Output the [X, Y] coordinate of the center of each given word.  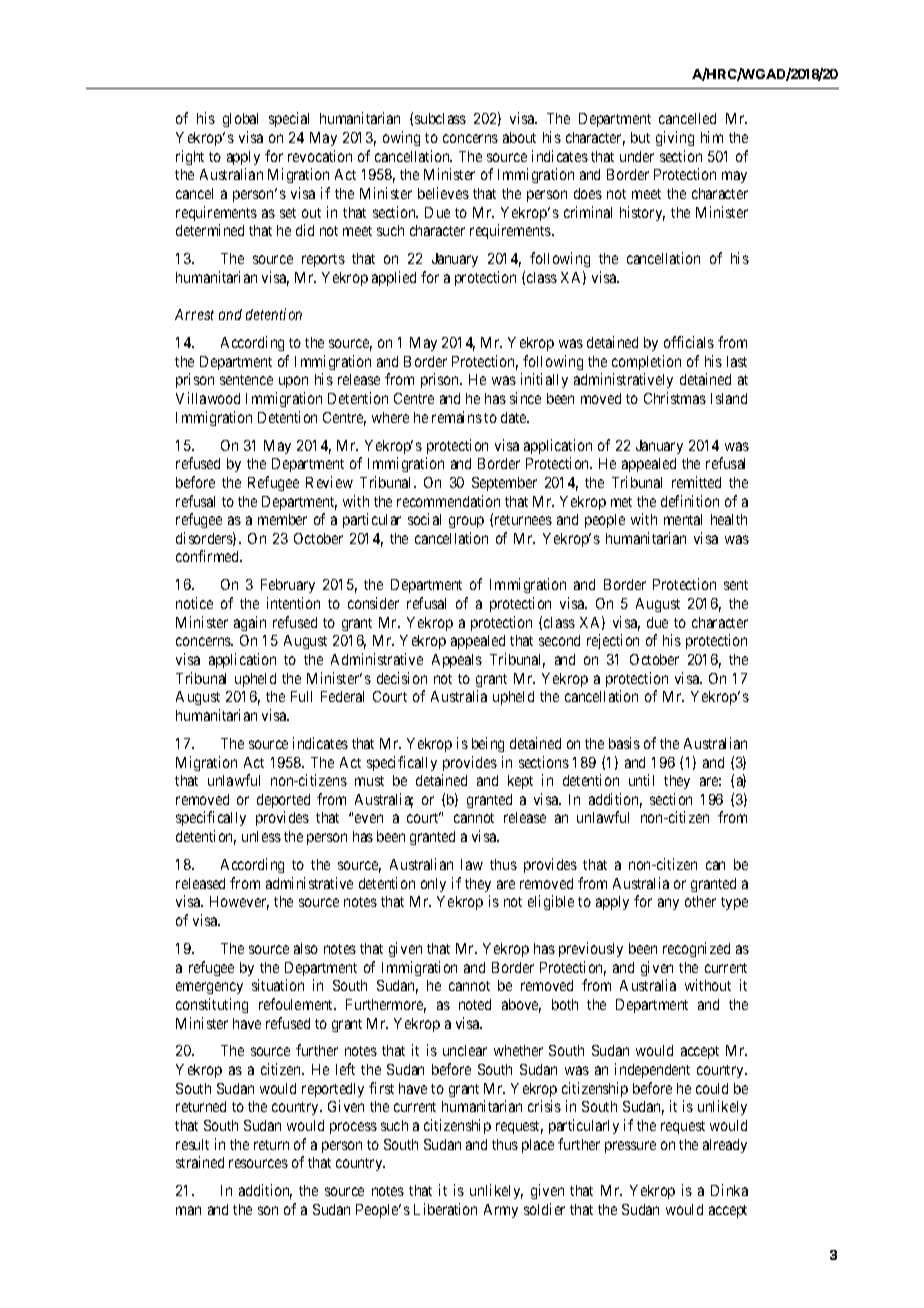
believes [443, 193]
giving [675, 138]
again [250, 623]
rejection [613, 641]
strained [200, 1162]
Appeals [457, 661]
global [240, 120]
